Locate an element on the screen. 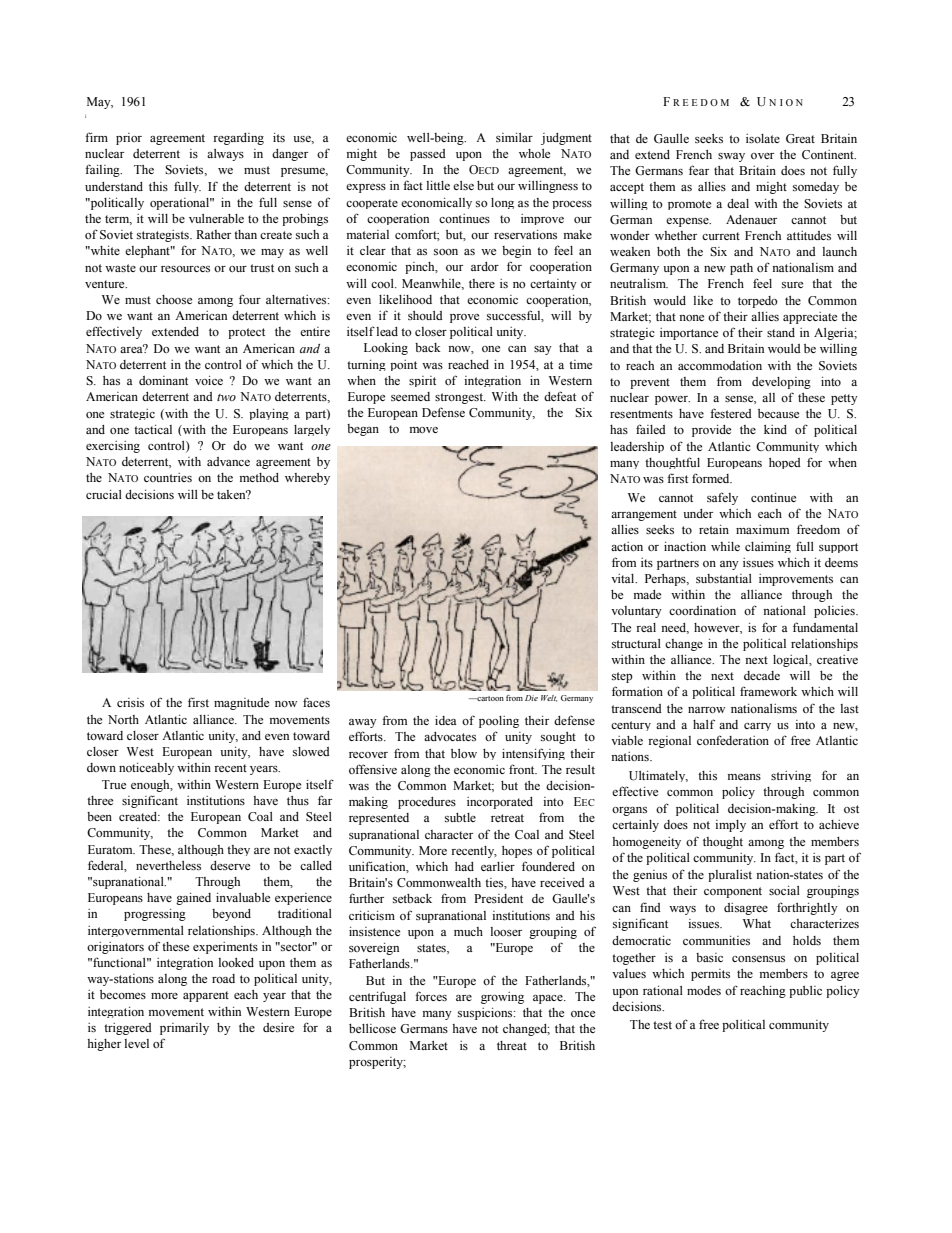  vital is located at coordinates (624, 578).
